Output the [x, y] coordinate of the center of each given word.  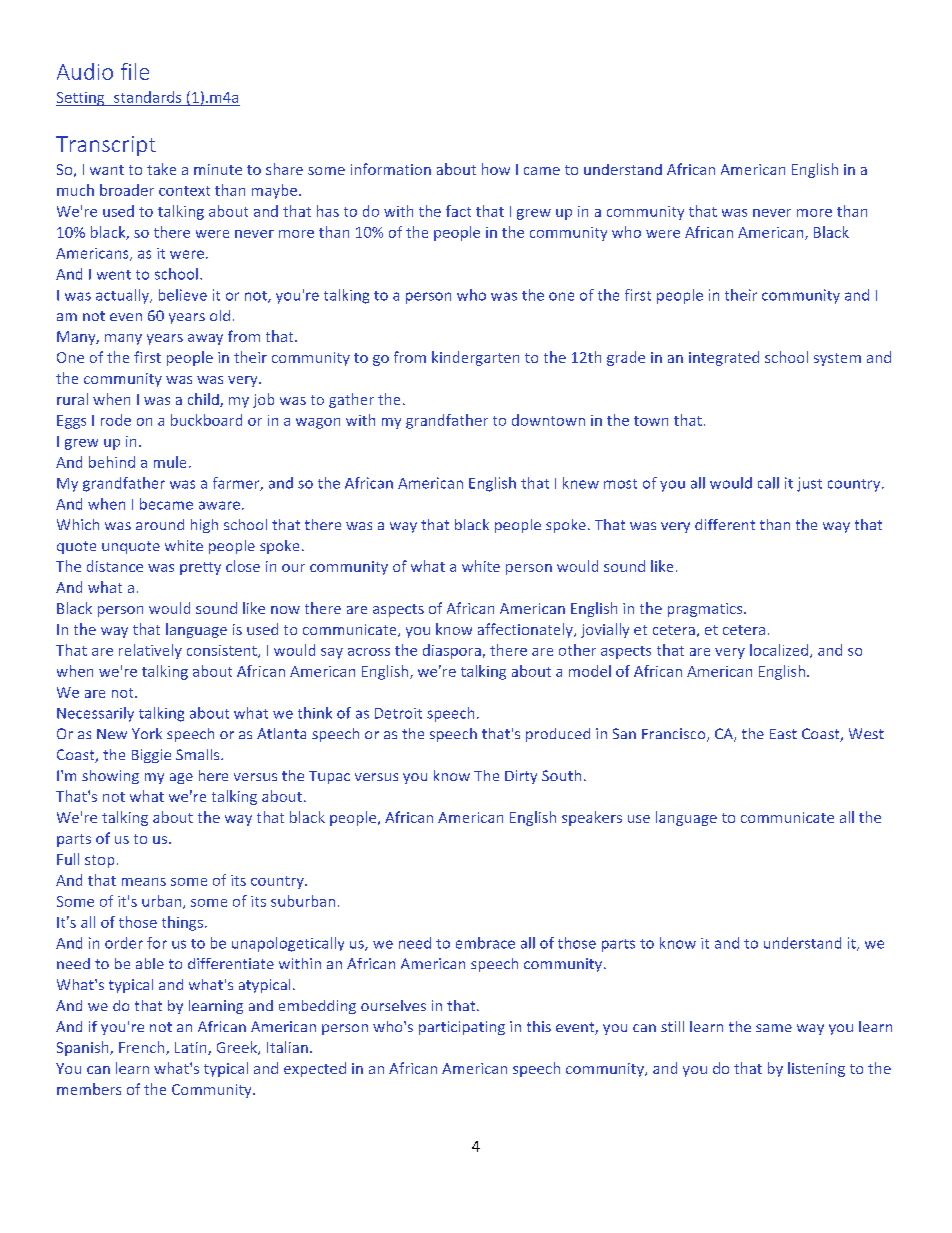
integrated [724, 358]
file [135, 71]
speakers [592, 818]
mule [170, 462]
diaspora [452, 651]
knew [581, 483]
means [144, 882]
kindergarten [475, 358]
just [809, 484]
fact [458, 211]
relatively [150, 651]
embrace [485, 943]
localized [779, 650]
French [143, 1048]
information [391, 169]
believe [183, 295]
